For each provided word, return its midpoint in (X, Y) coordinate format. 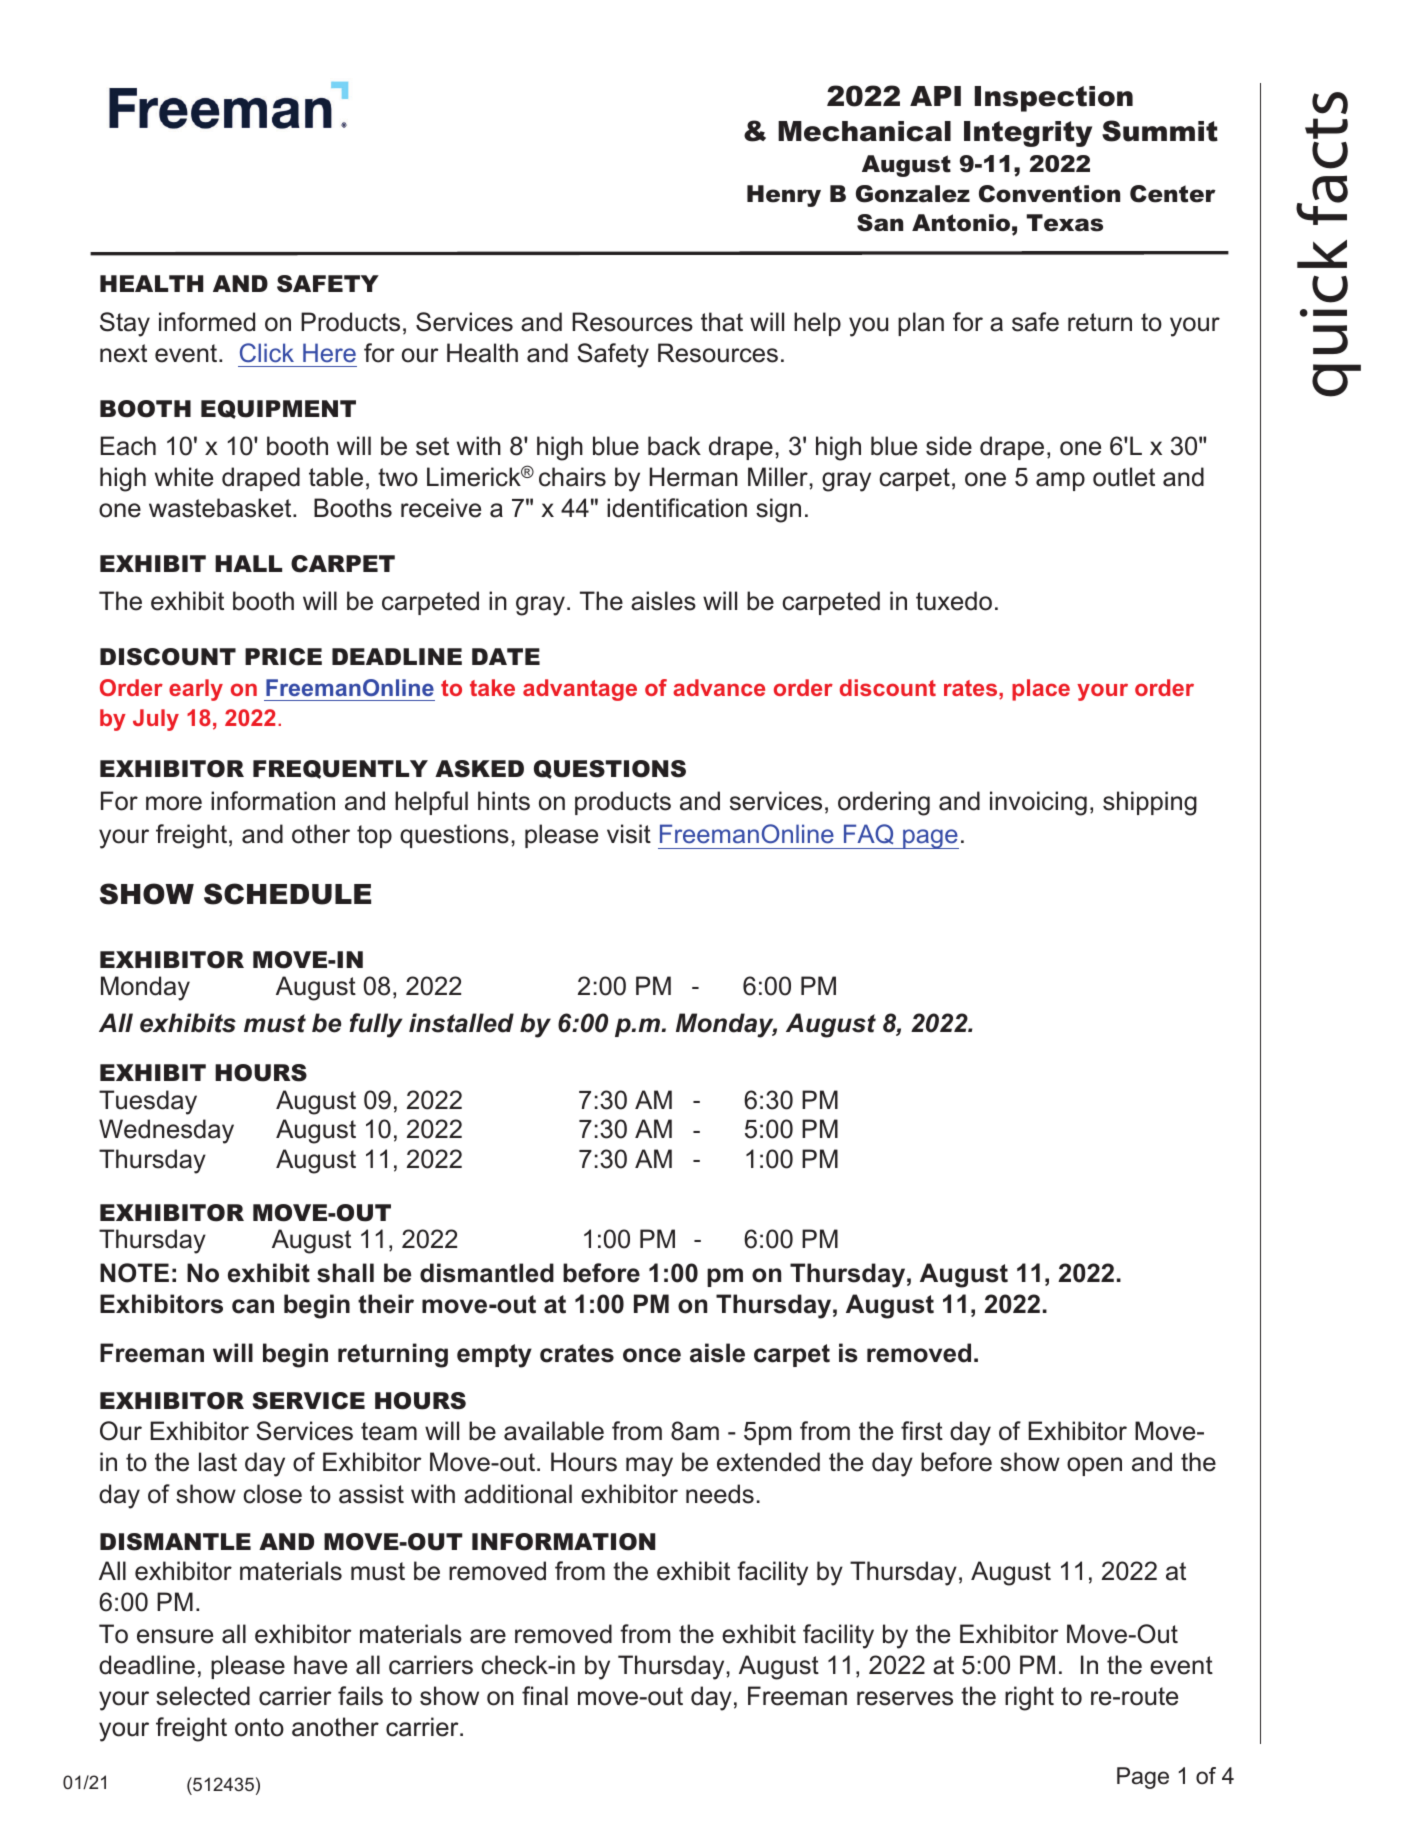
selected (203, 1696)
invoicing (1038, 803)
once (652, 1355)
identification (677, 508)
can (253, 1306)
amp (1060, 481)
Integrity (1028, 134)
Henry (784, 196)
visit (629, 834)
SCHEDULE (287, 894)
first (922, 1431)
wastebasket (221, 508)
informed (207, 322)
